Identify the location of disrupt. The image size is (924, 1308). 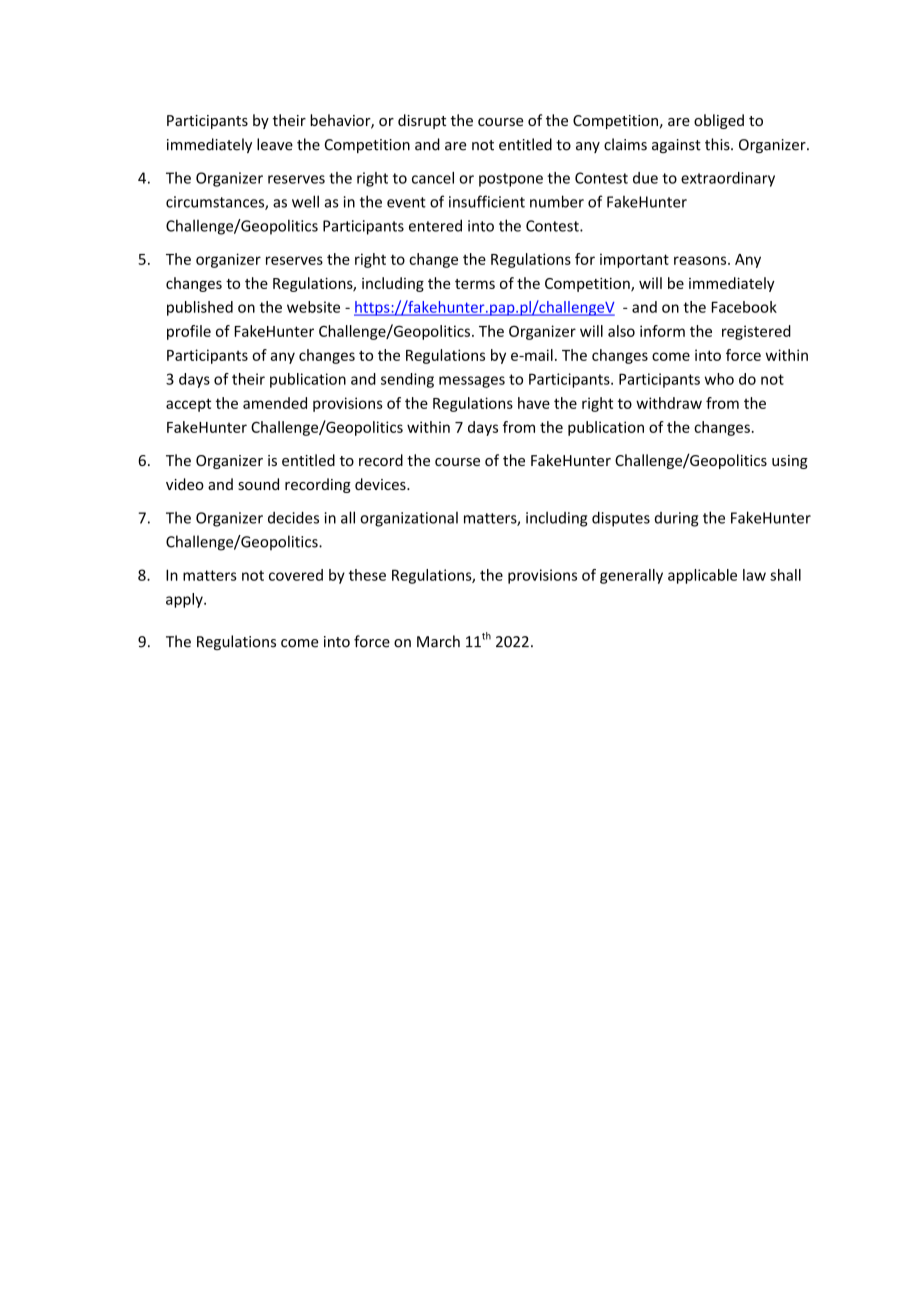
(422, 121).
